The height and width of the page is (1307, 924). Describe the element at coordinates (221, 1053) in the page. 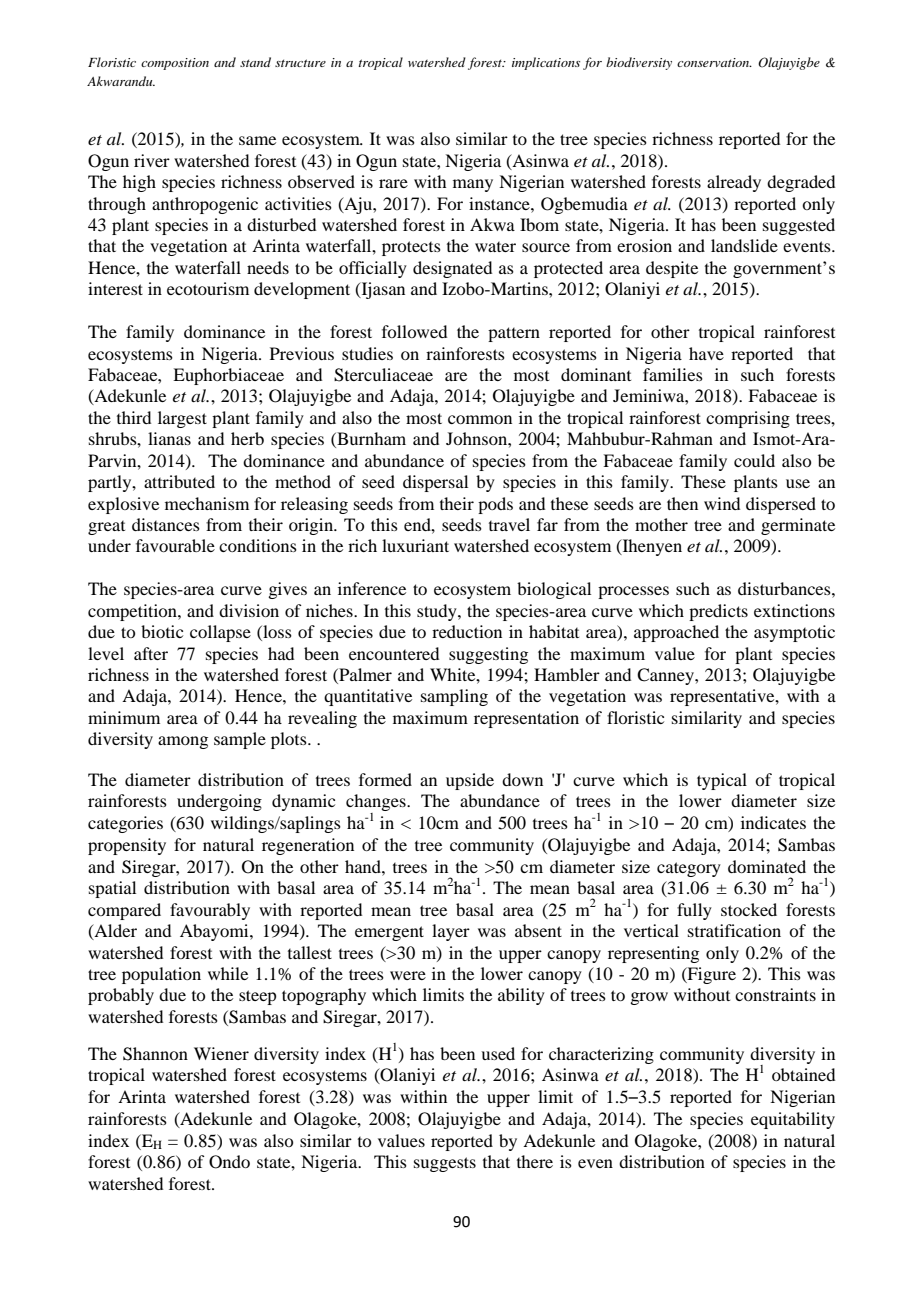

I see `Wiener` at that location.
